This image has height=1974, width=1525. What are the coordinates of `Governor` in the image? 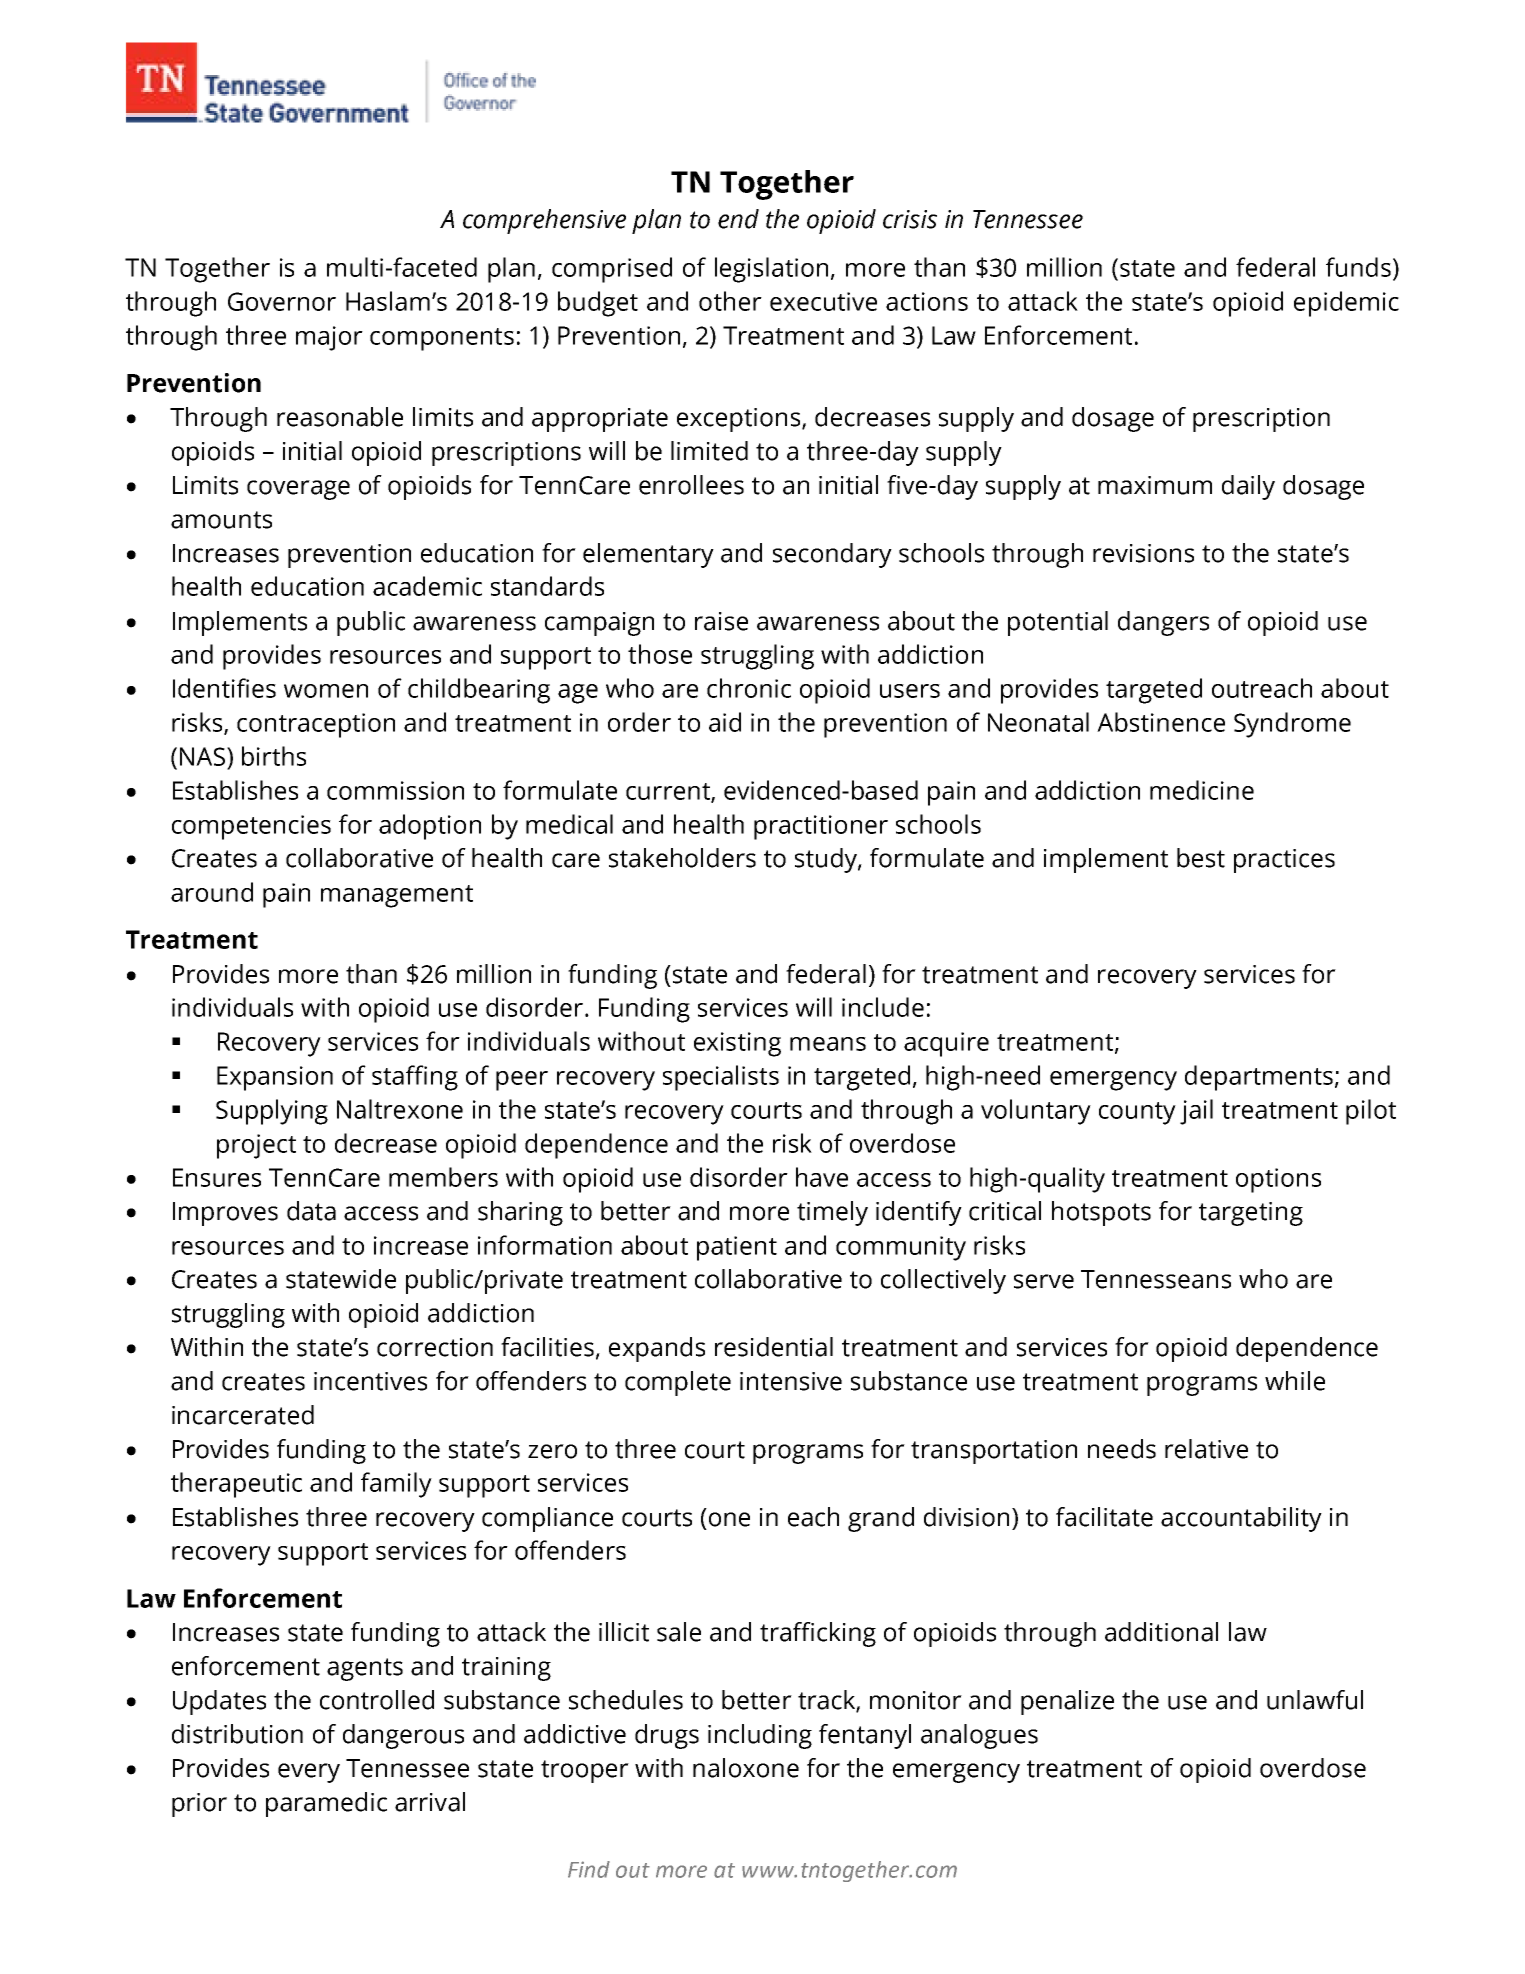 It's located at (282, 301).
